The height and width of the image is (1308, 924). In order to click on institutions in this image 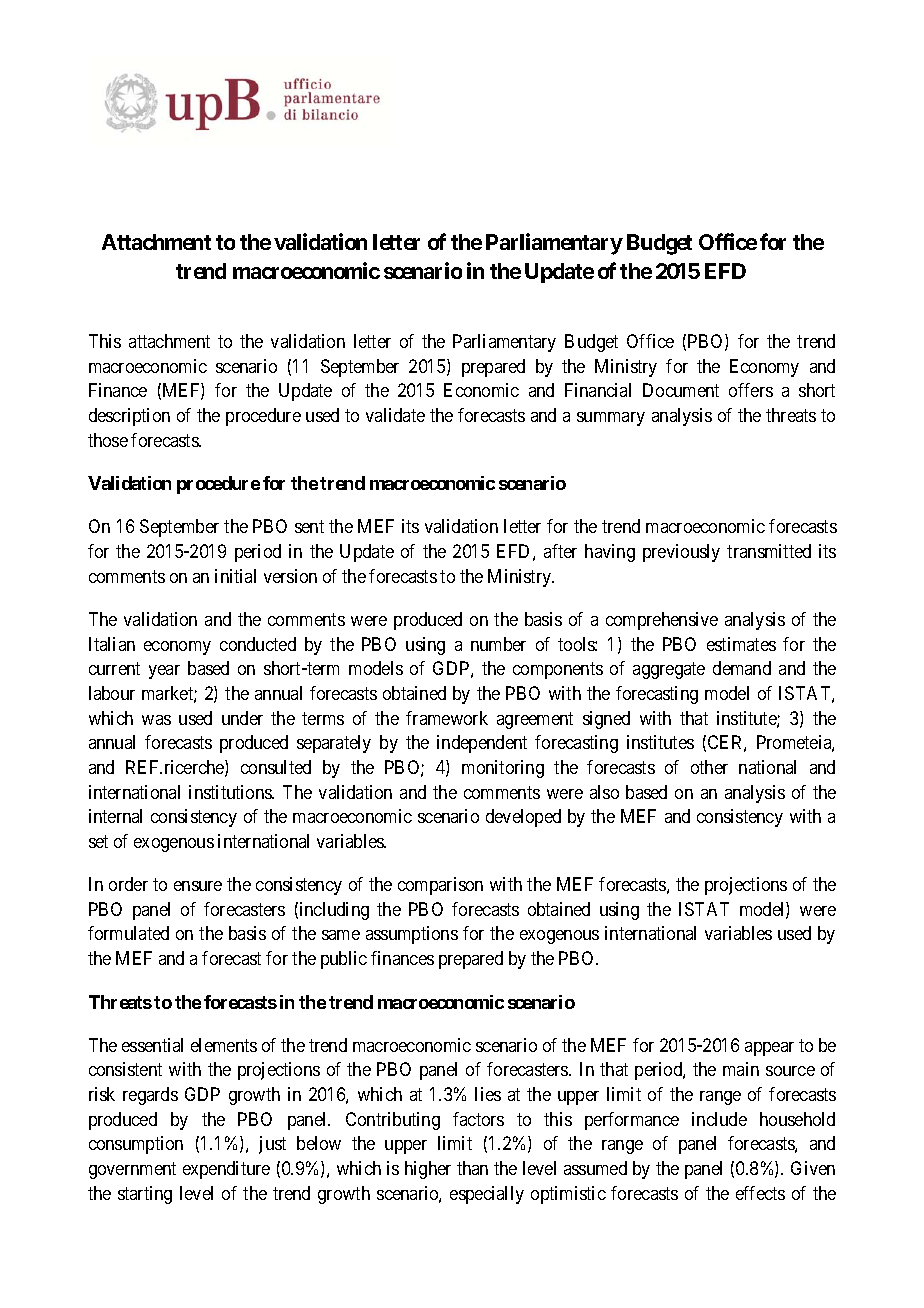, I will do `click(231, 792)`.
